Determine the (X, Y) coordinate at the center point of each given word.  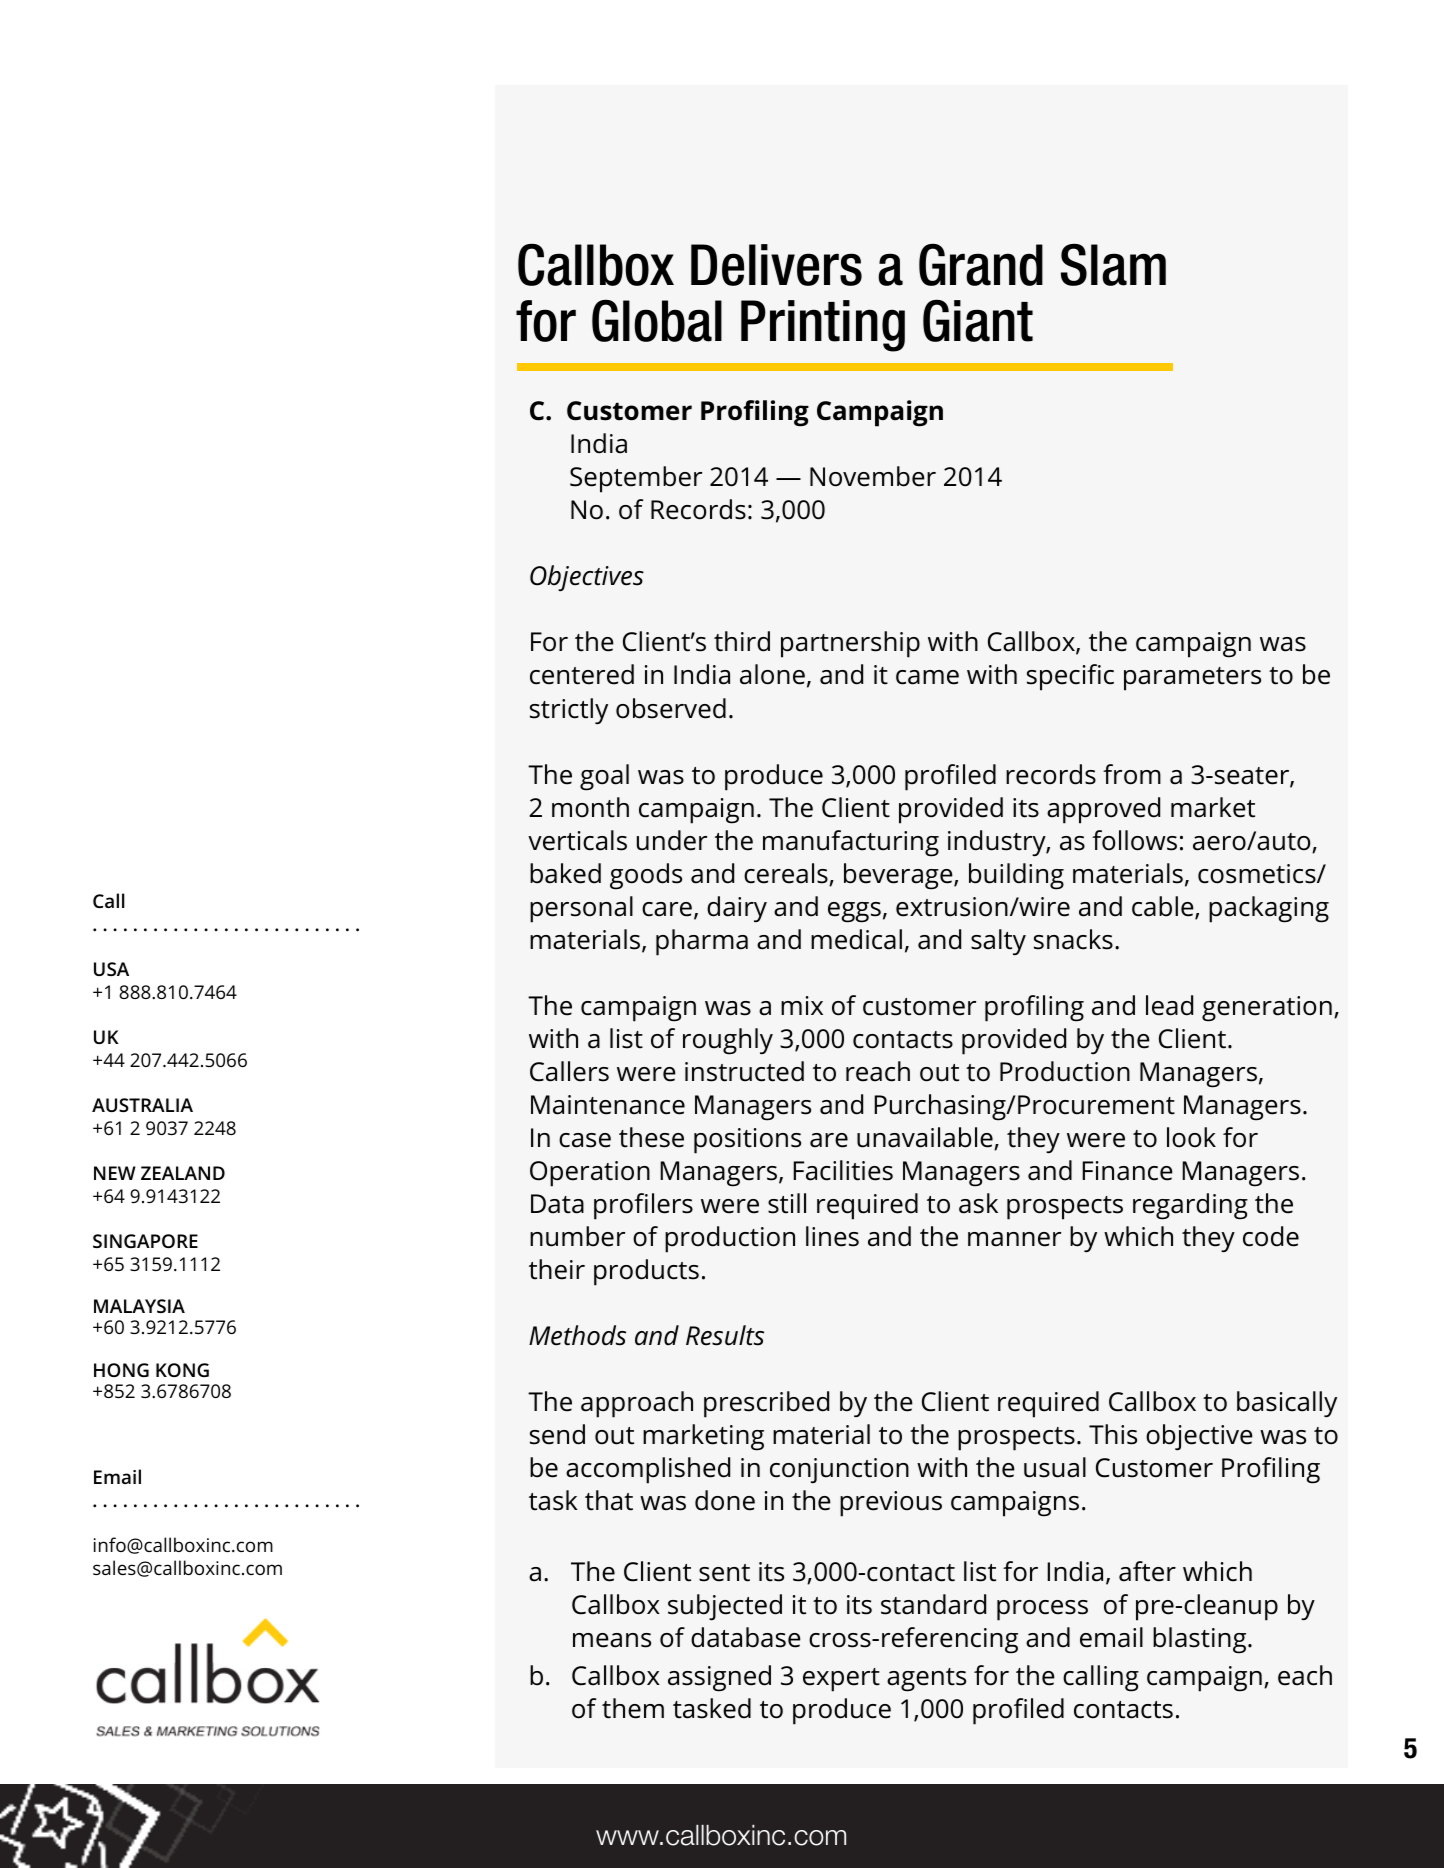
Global (657, 320)
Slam (1113, 264)
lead (1169, 1005)
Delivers (776, 265)
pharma (702, 942)
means (612, 1640)
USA (111, 969)
